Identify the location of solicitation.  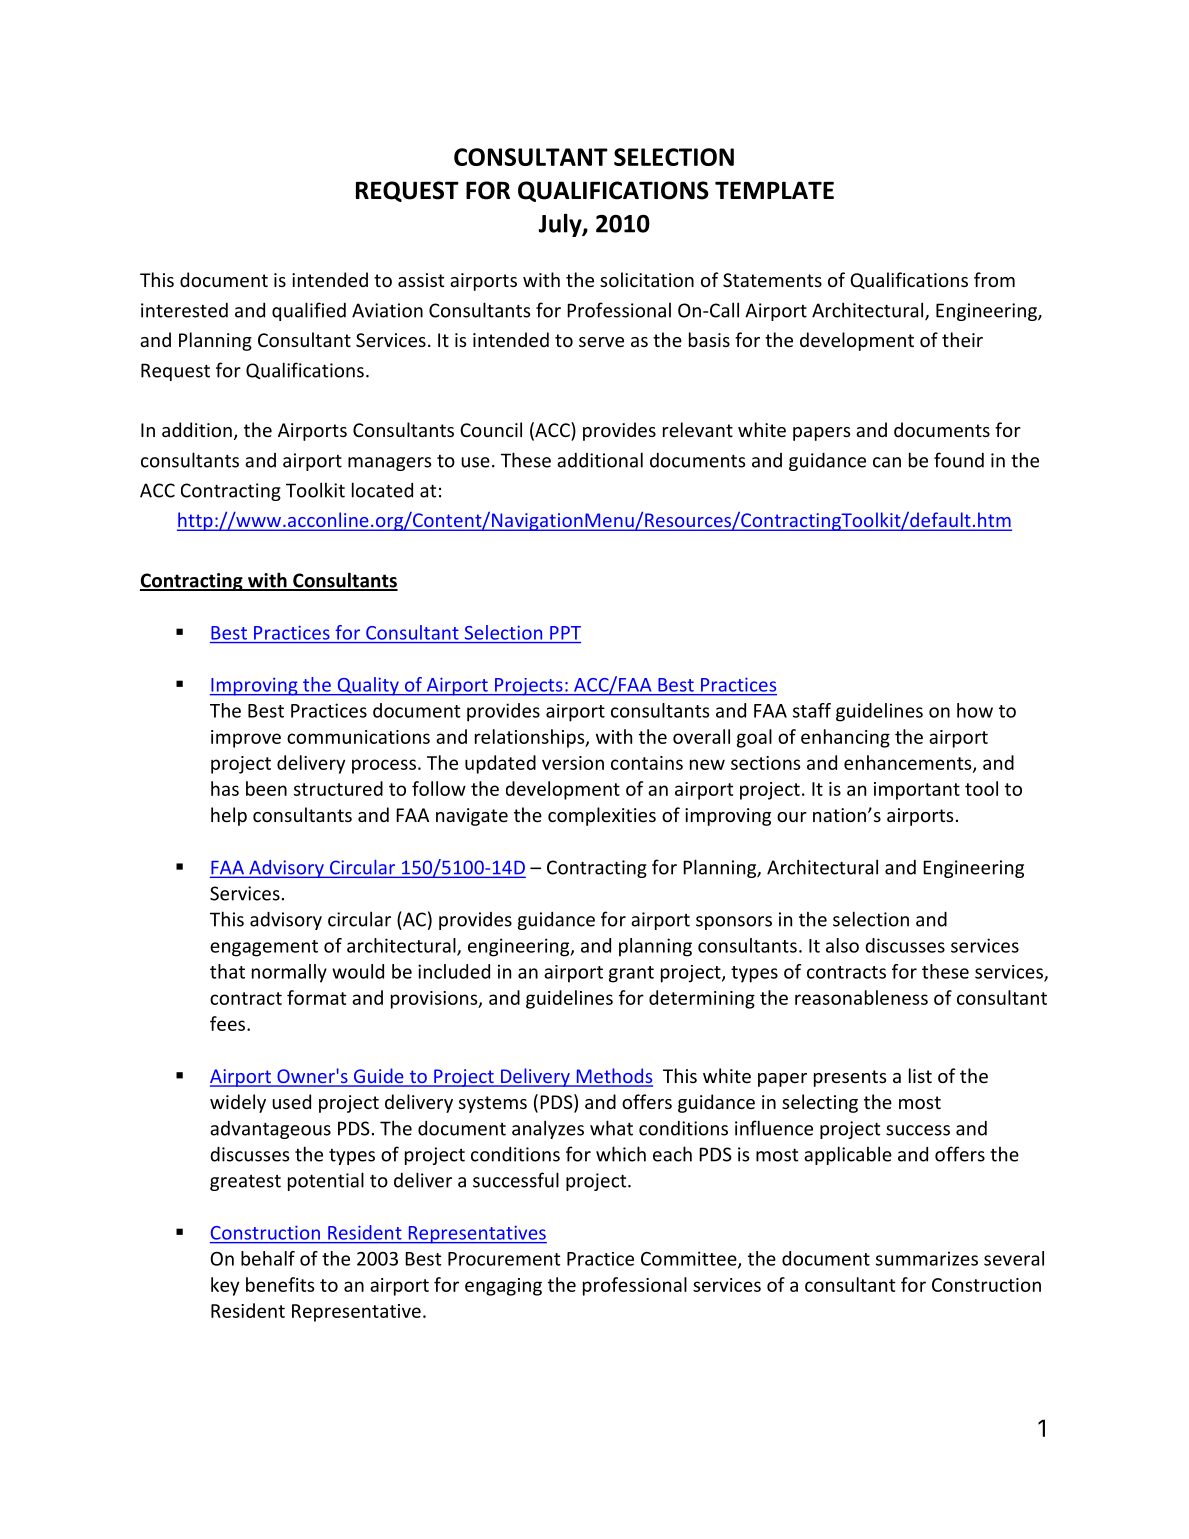
(647, 279).
